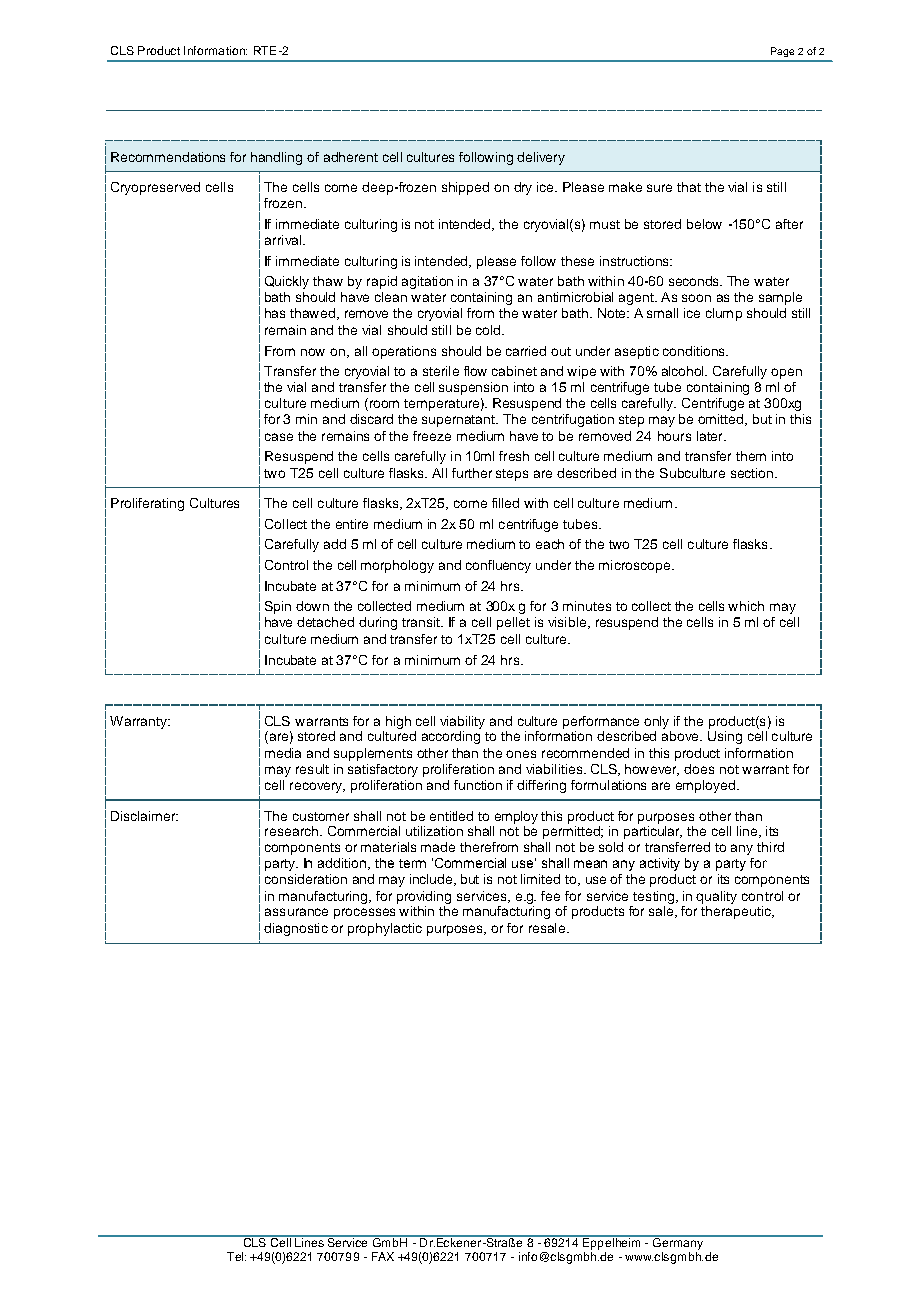  I want to click on shipped, so click(465, 188).
